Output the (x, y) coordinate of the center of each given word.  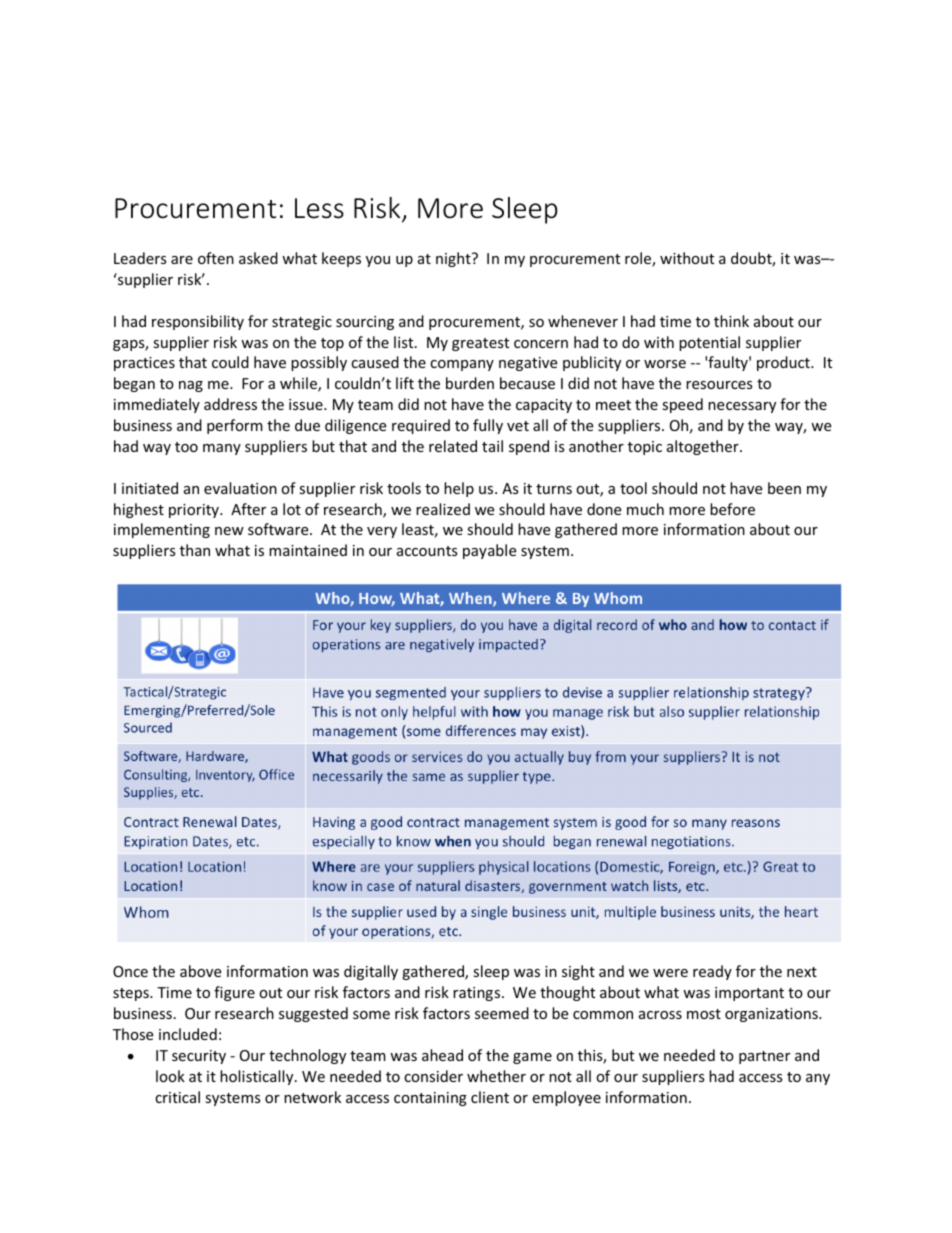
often (216, 258)
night (454, 259)
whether (496, 1076)
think (731, 321)
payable (489, 551)
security (199, 1057)
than (195, 550)
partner (764, 1057)
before (732, 509)
